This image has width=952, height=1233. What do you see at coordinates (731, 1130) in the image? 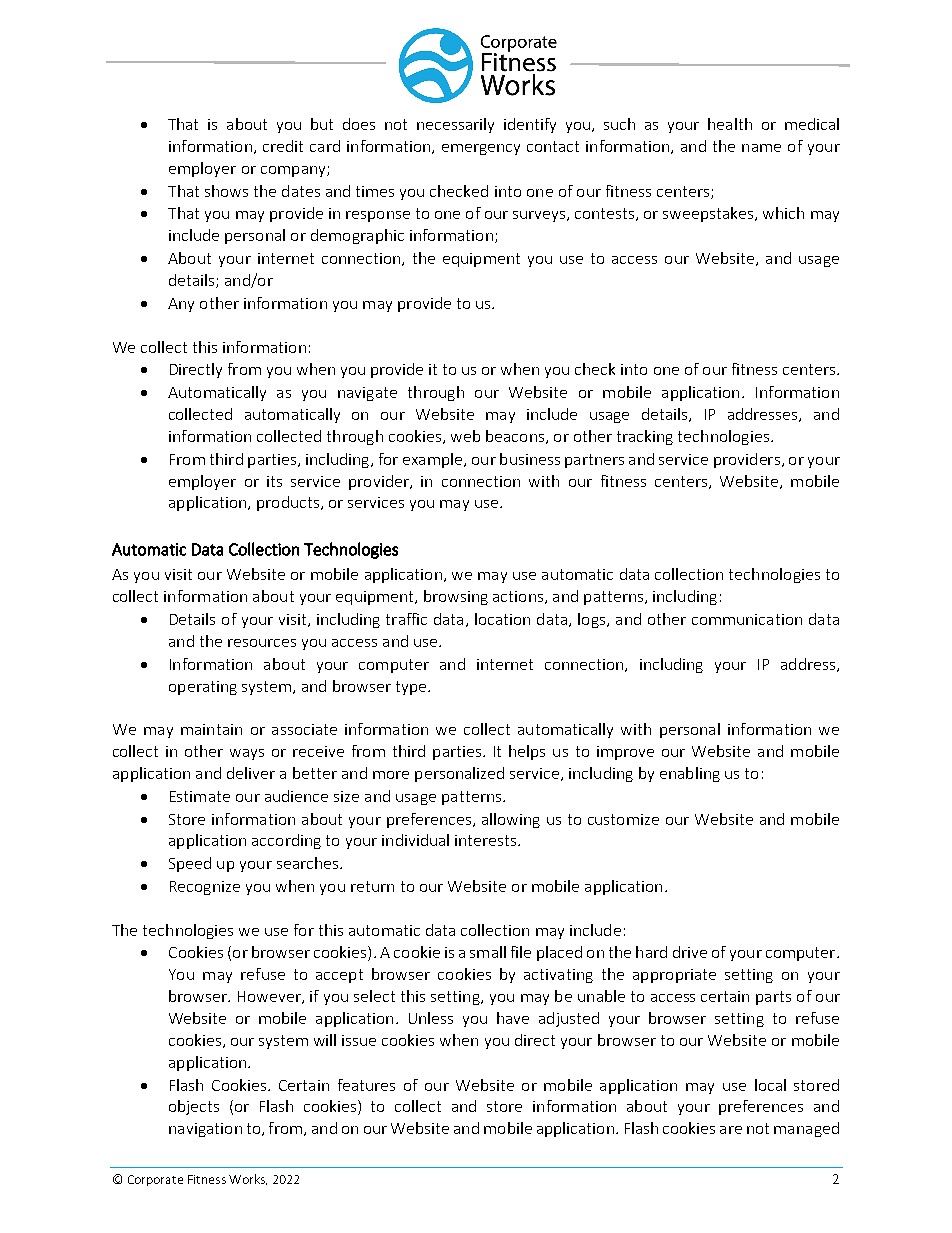
I see `are` at bounding box center [731, 1130].
